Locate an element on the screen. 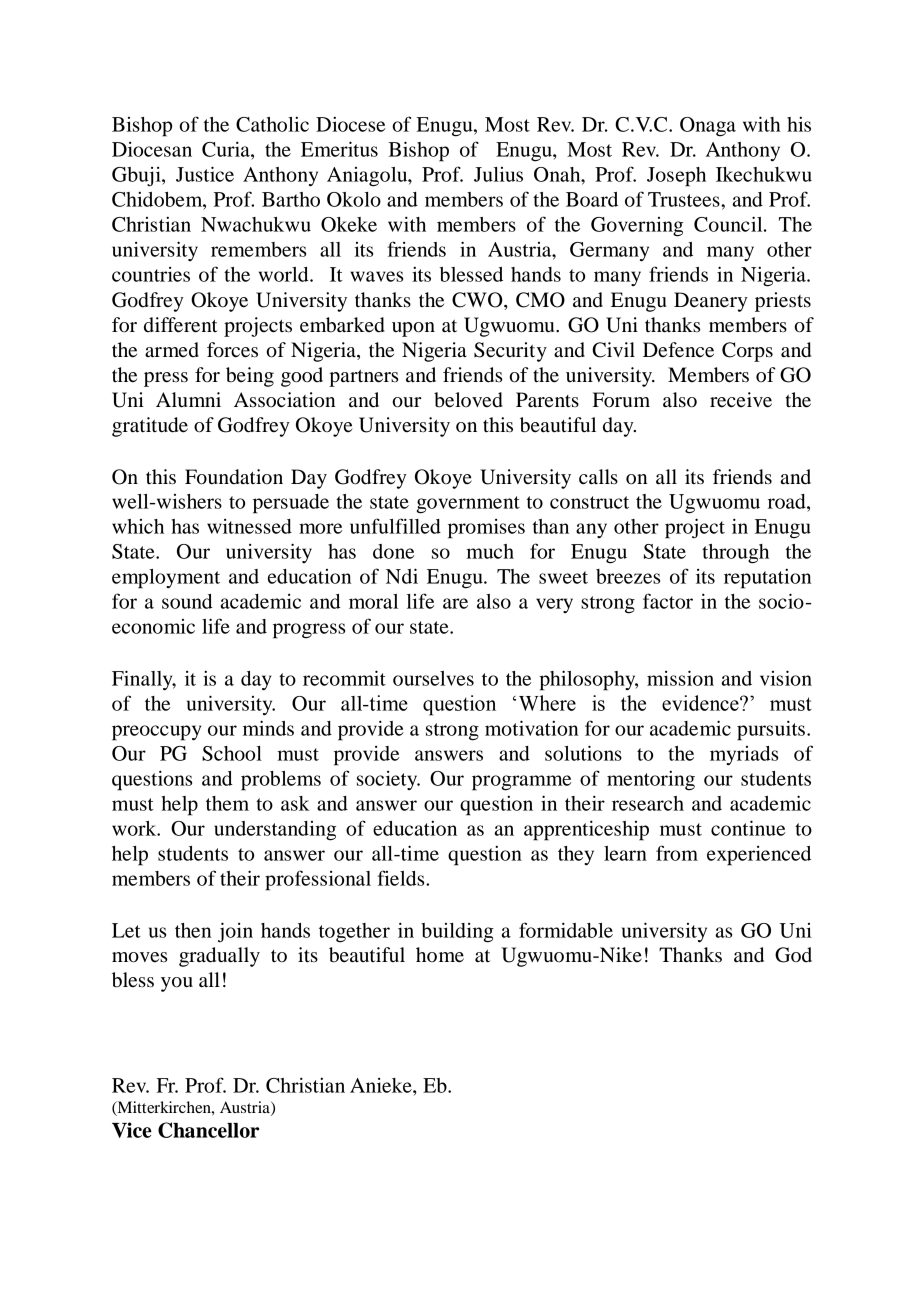 Image resolution: width=924 pixels, height=1308 pixels. government is located at coordinates (468, 505).
